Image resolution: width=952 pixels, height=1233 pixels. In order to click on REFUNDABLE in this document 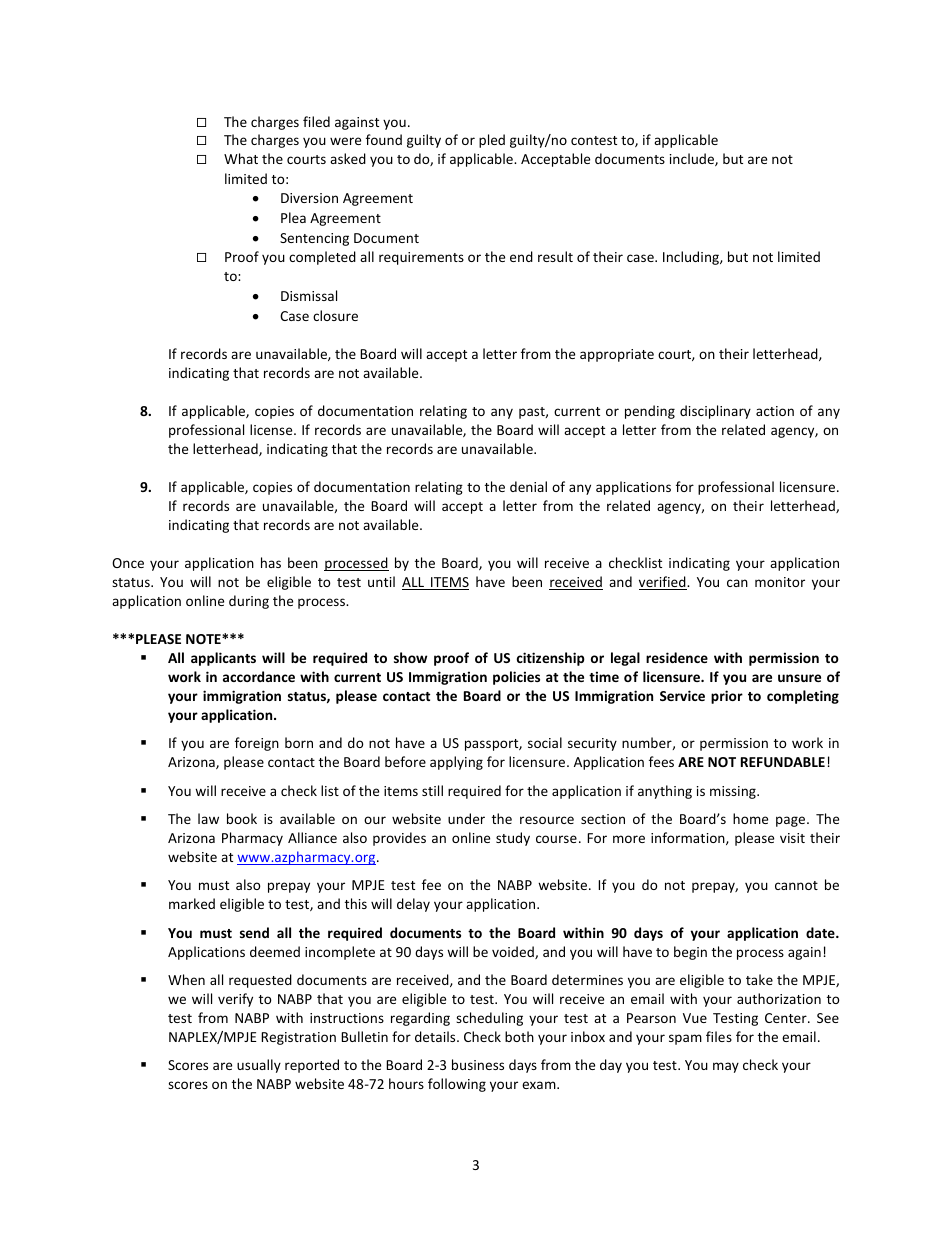, I will do `click(783, 762)`.
